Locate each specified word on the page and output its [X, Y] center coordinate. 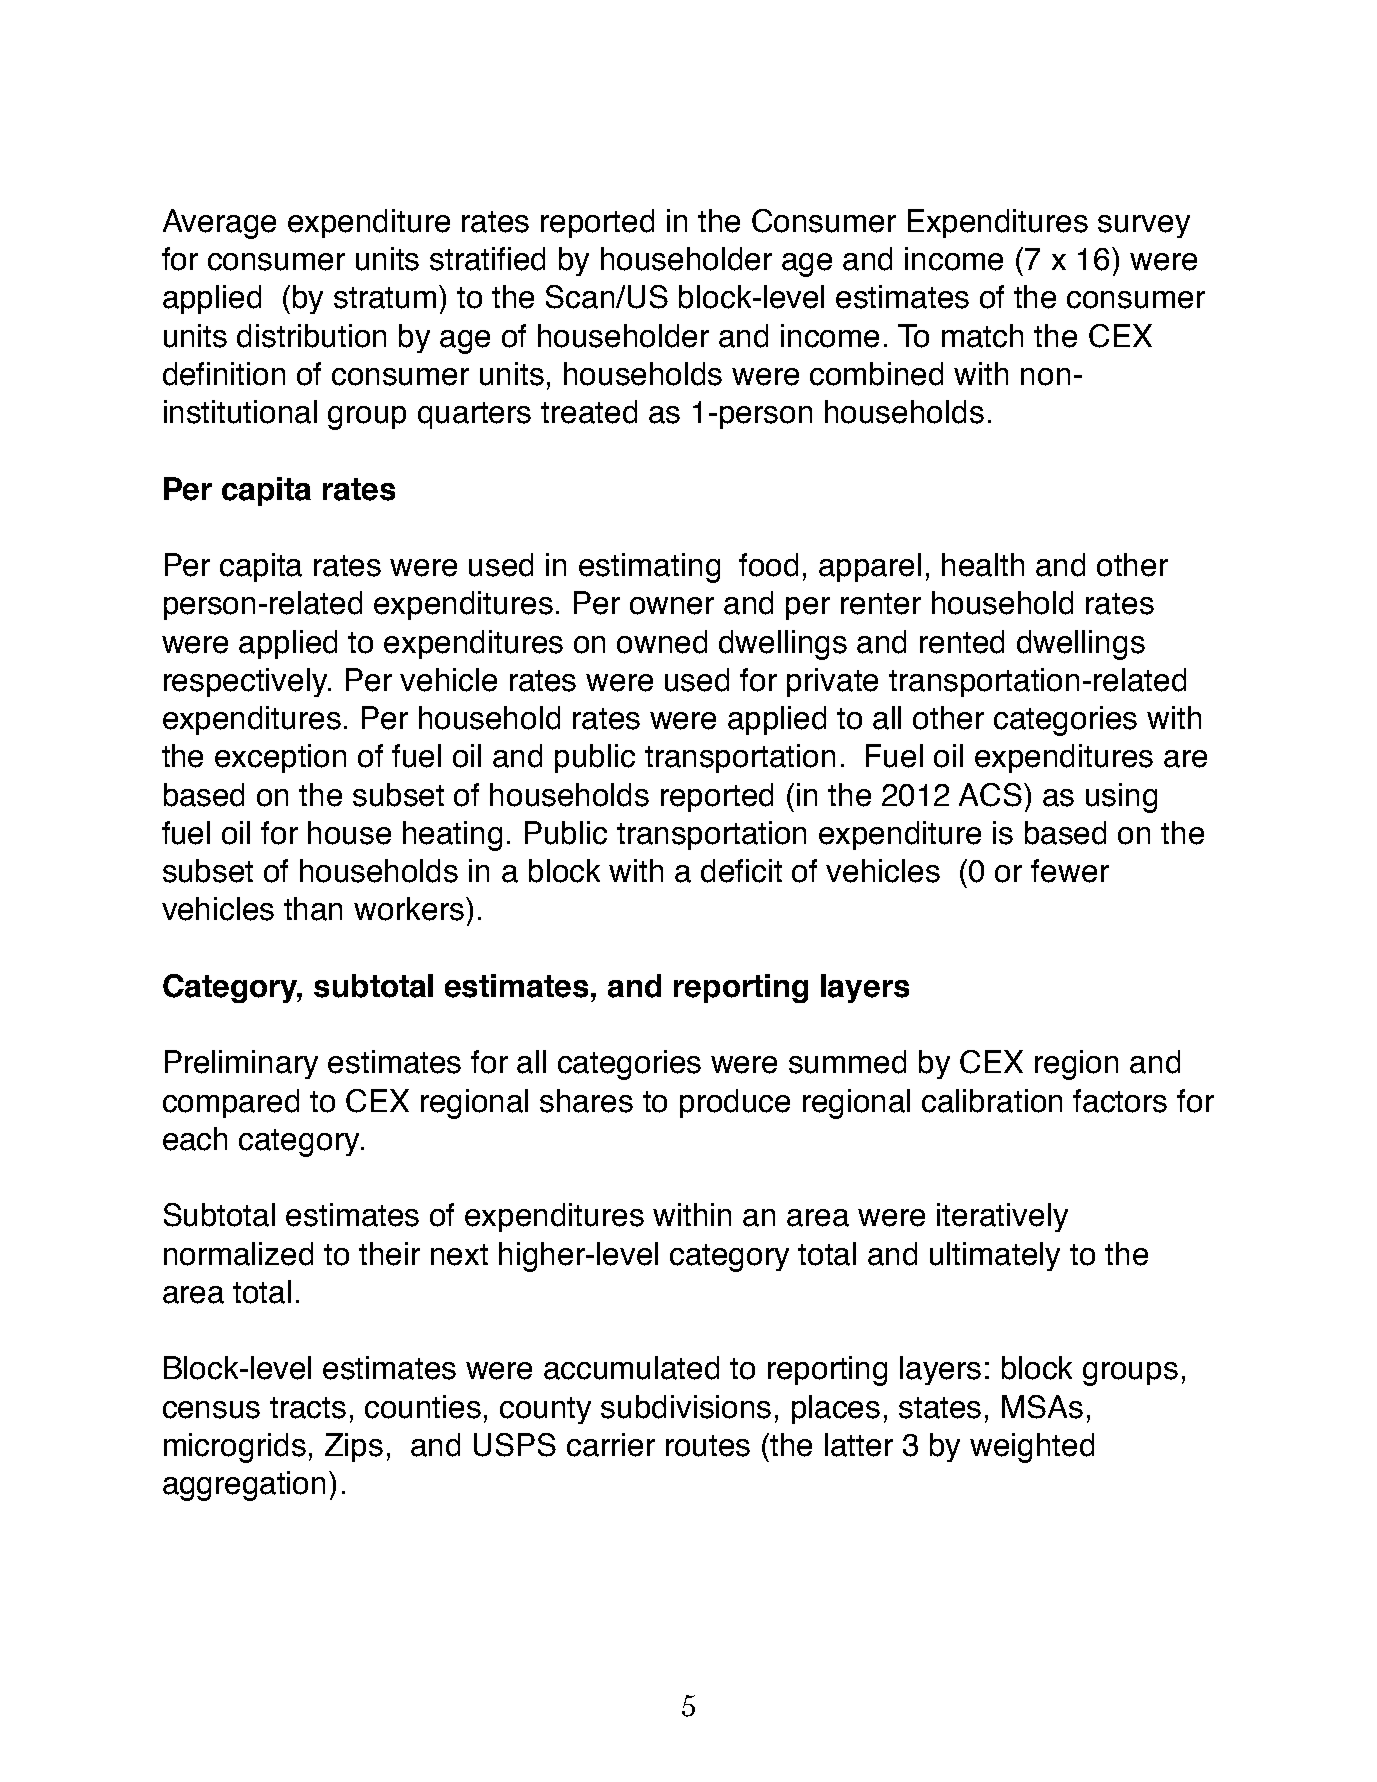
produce [735, 1103]
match [982, 336]
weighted [1032, 1448]
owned [662, 642]
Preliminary [241, 1064]
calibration [992, 1101]
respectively [247, 682]
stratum [385, 298]
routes [708, 1446]
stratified [487, 259]
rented [962, 642]
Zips [354, 1447]
